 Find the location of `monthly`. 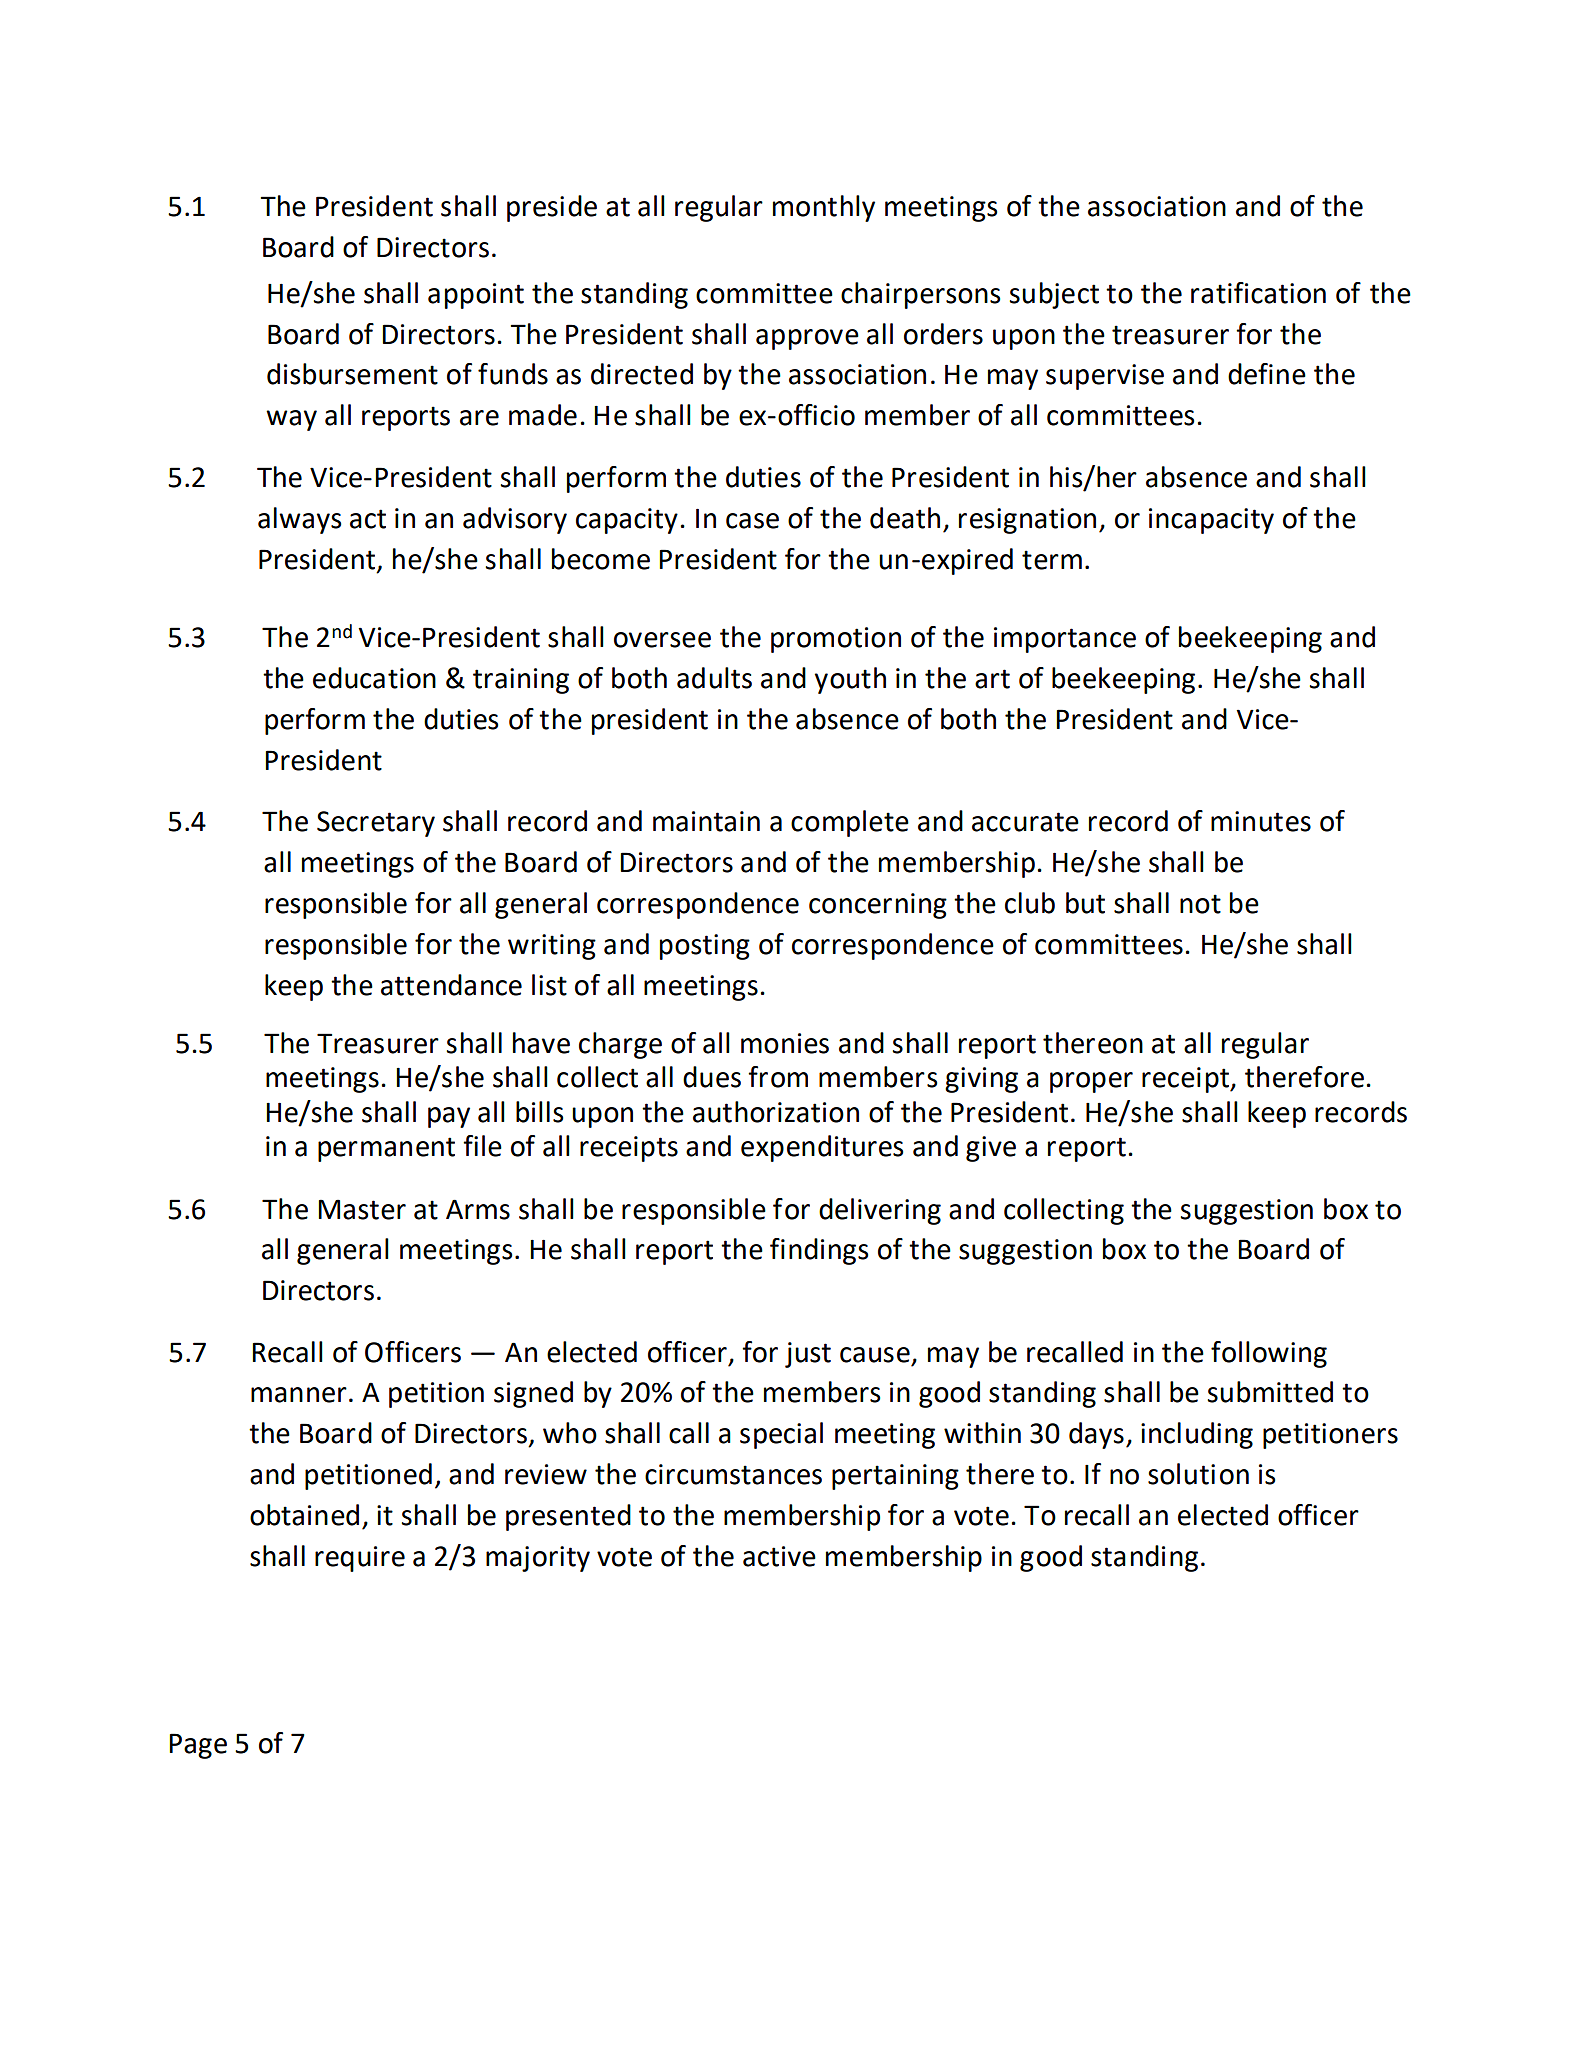

monthly is located at coordinates (824, 208).
